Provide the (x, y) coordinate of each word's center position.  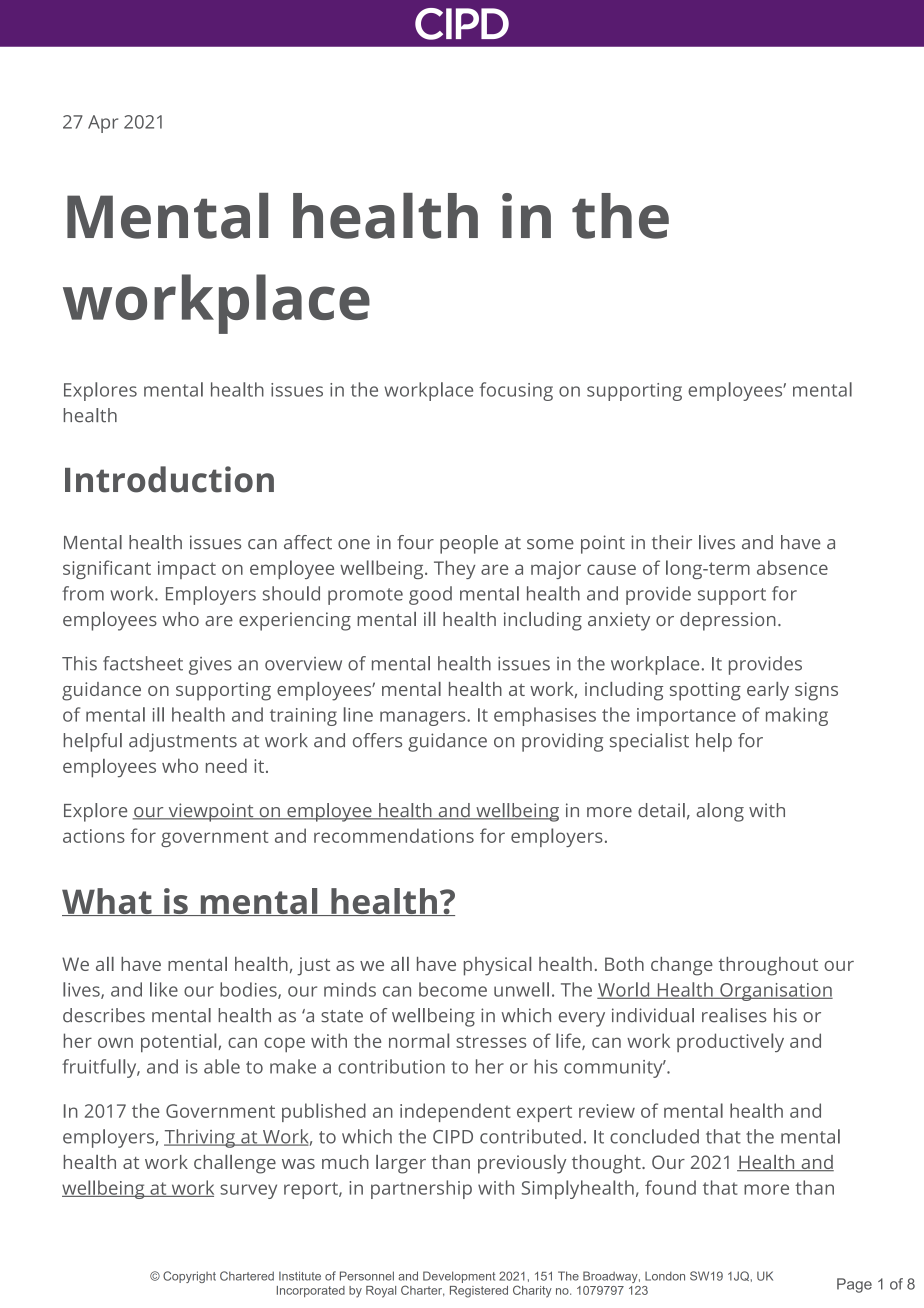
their (672, 542)
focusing (516, 391)
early (768, 691)
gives (210, 666)
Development (459, 1277)
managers (424, 718)
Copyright (189, 1277)
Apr (103, 124)
